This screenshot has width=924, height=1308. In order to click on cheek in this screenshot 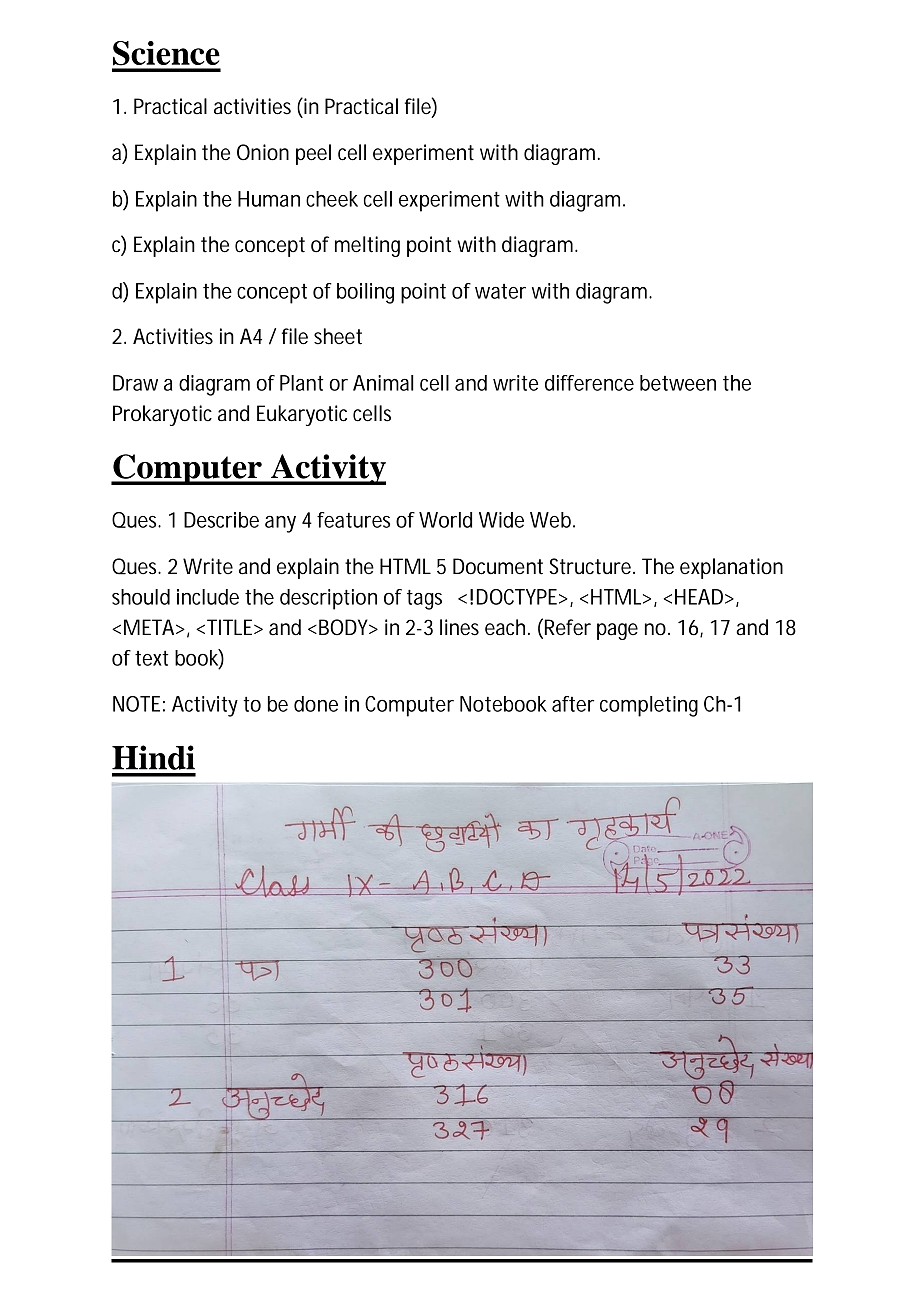, I will do `click(332, 199)`.
